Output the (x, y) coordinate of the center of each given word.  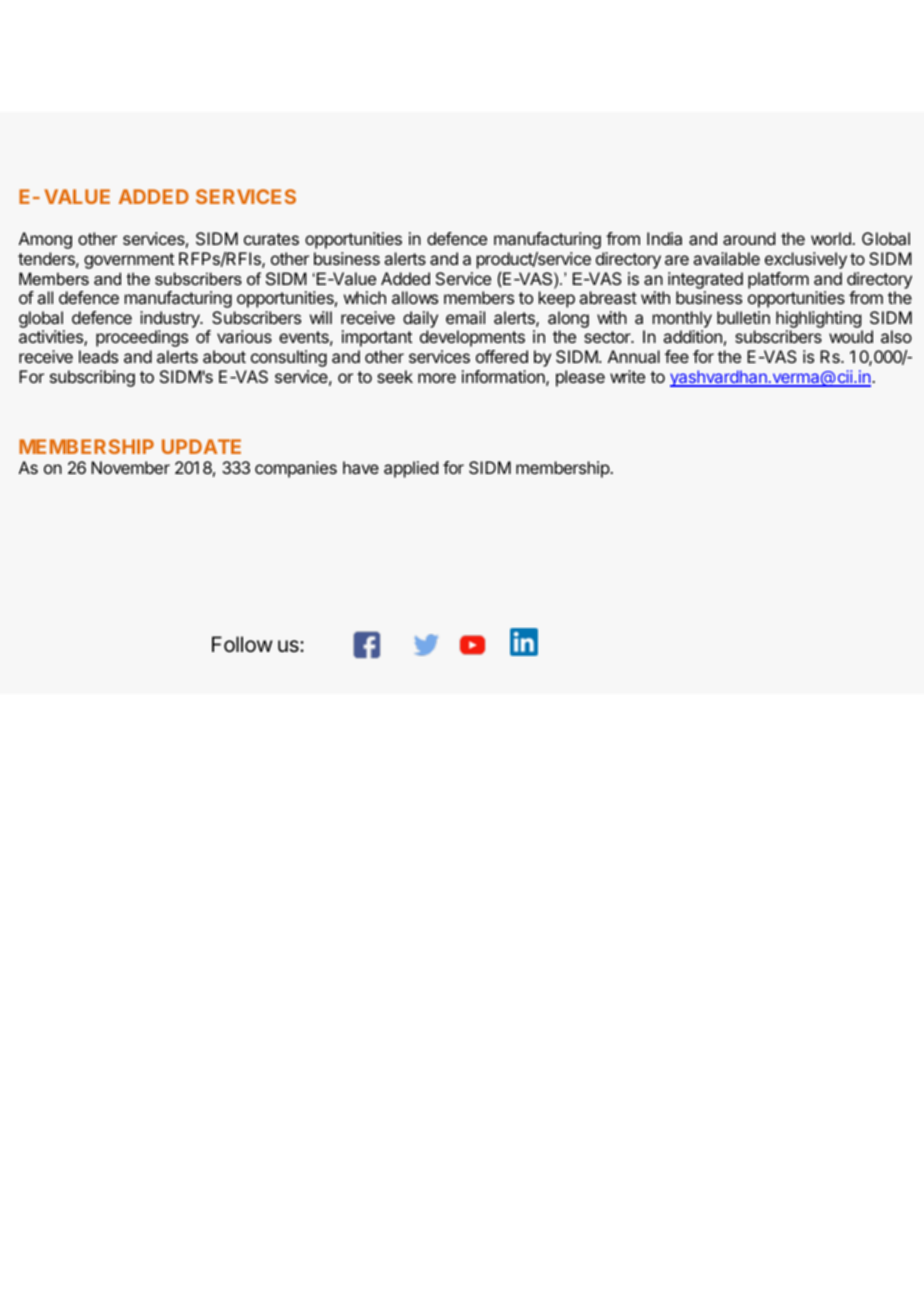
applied (411, 469)
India (664, 238)
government (129, 261)
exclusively (806, 260)
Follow (242, 644)
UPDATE (201, 446)
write (627, 376)
